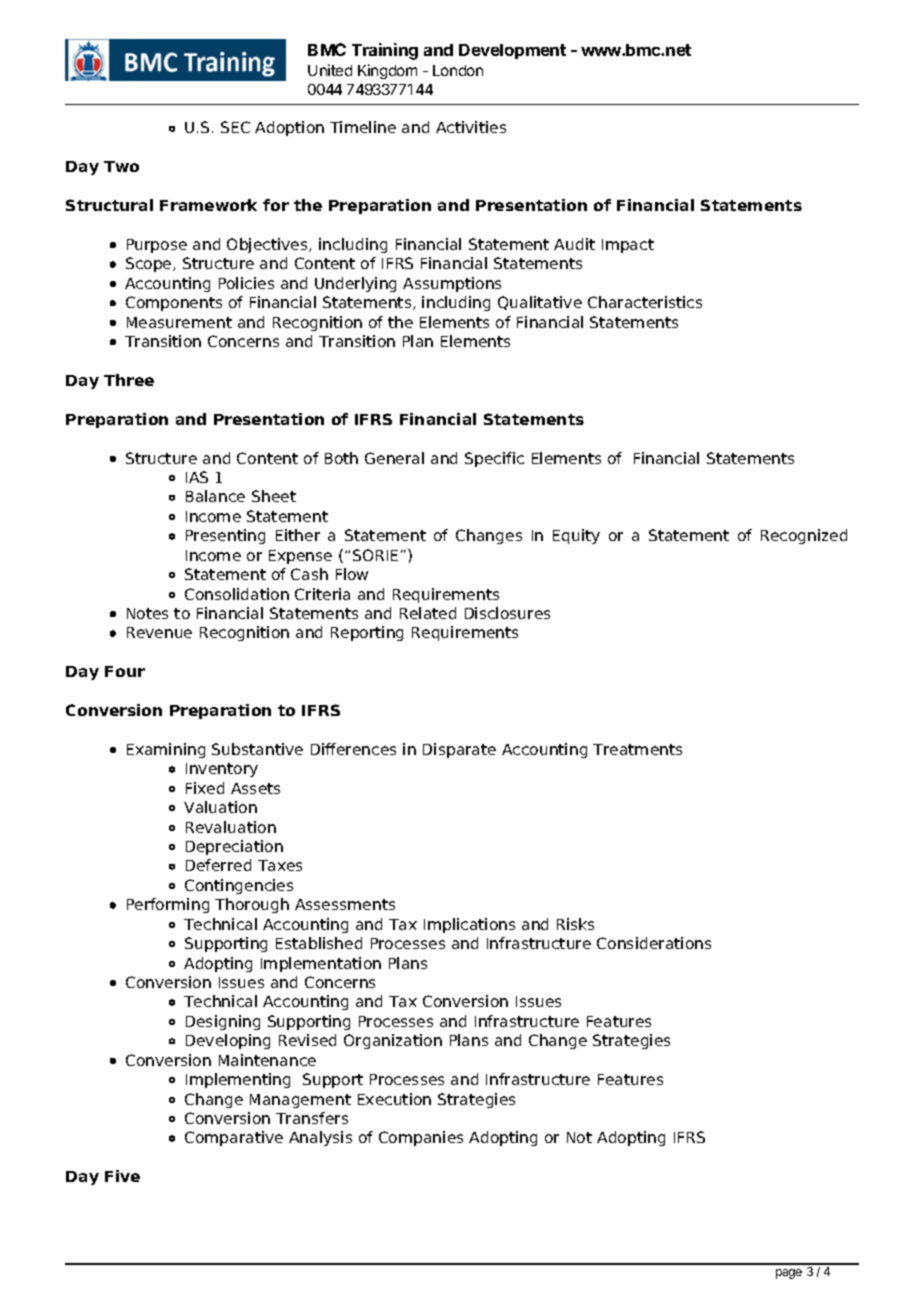 This screenshot has height=1308, width=924. I want to click on Revenue, so click(159, 632).
